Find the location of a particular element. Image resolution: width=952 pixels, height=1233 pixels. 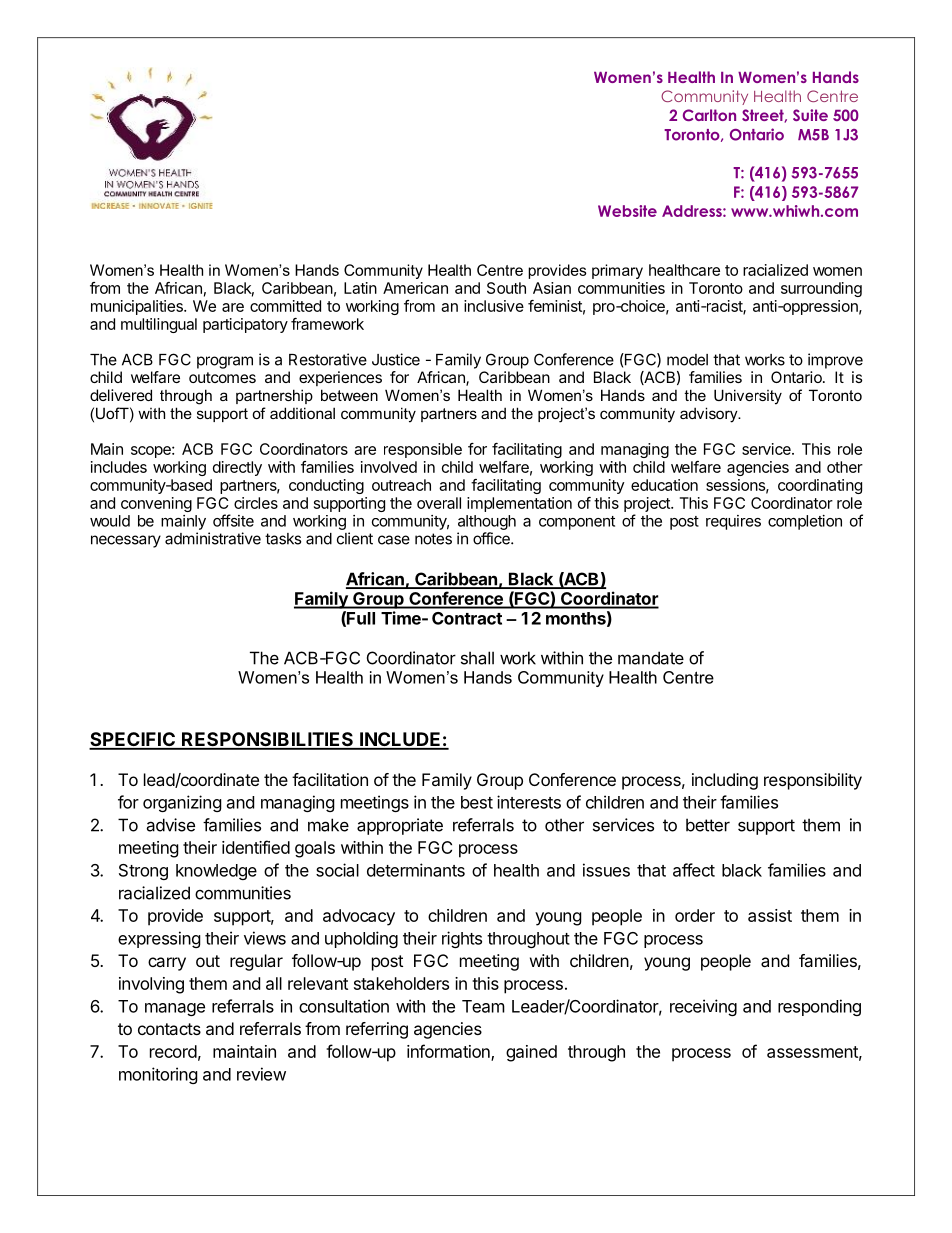

directly is located at coordinates (237, 468).
